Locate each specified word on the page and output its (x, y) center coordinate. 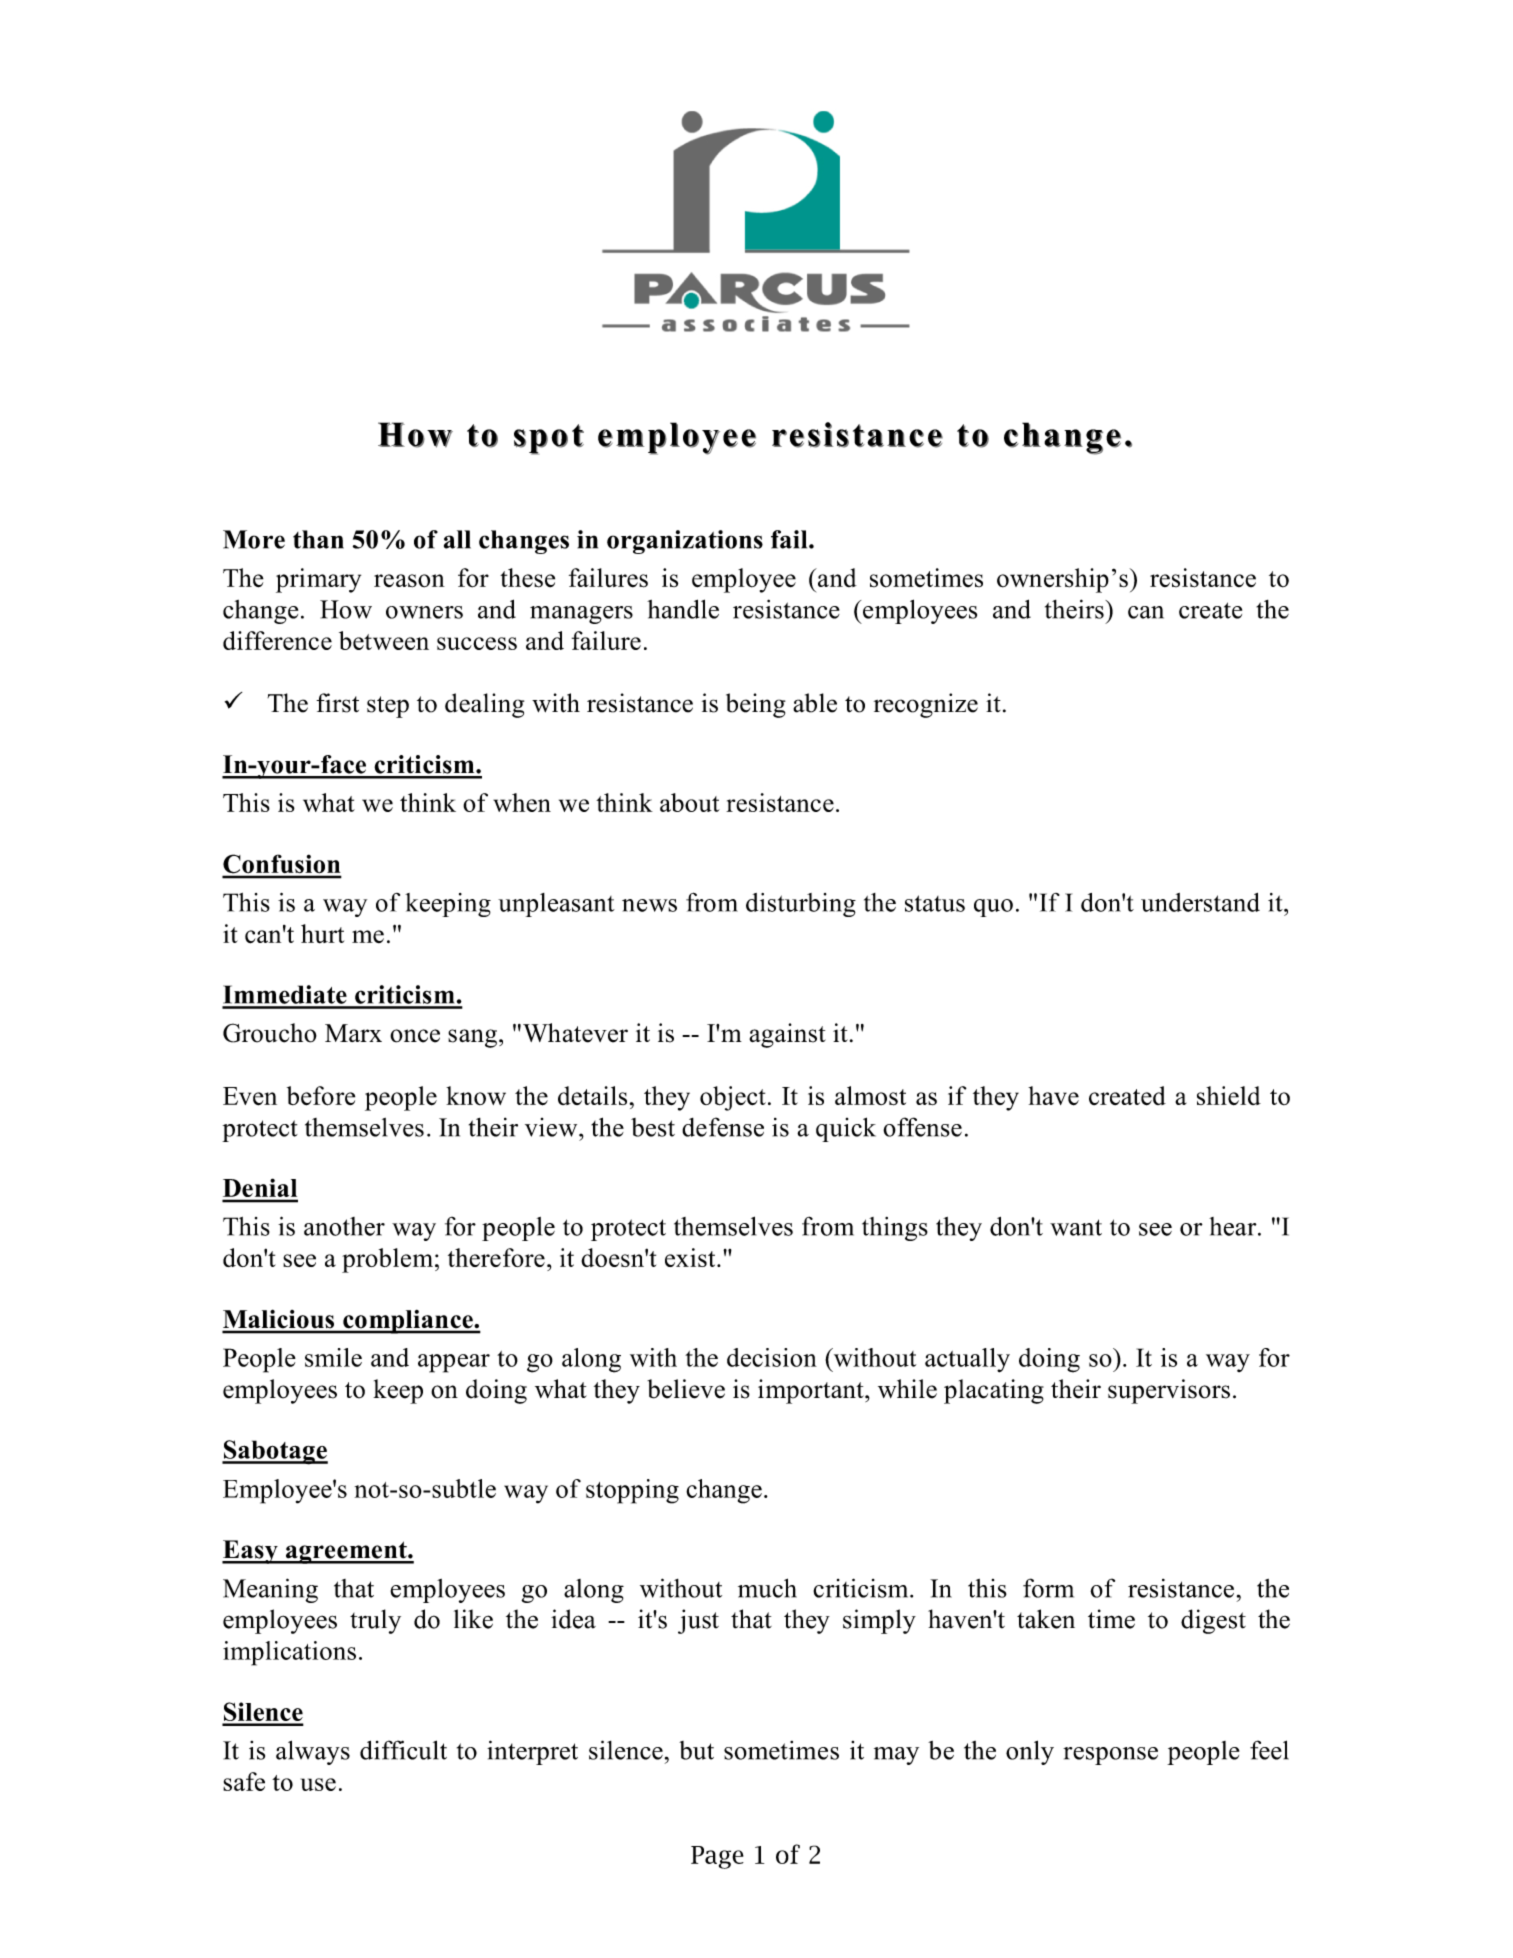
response (1110, 1756)
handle (683, 609)
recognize (926, 705)
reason (409, 581)
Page (717, 1857)
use (318, 1784)
